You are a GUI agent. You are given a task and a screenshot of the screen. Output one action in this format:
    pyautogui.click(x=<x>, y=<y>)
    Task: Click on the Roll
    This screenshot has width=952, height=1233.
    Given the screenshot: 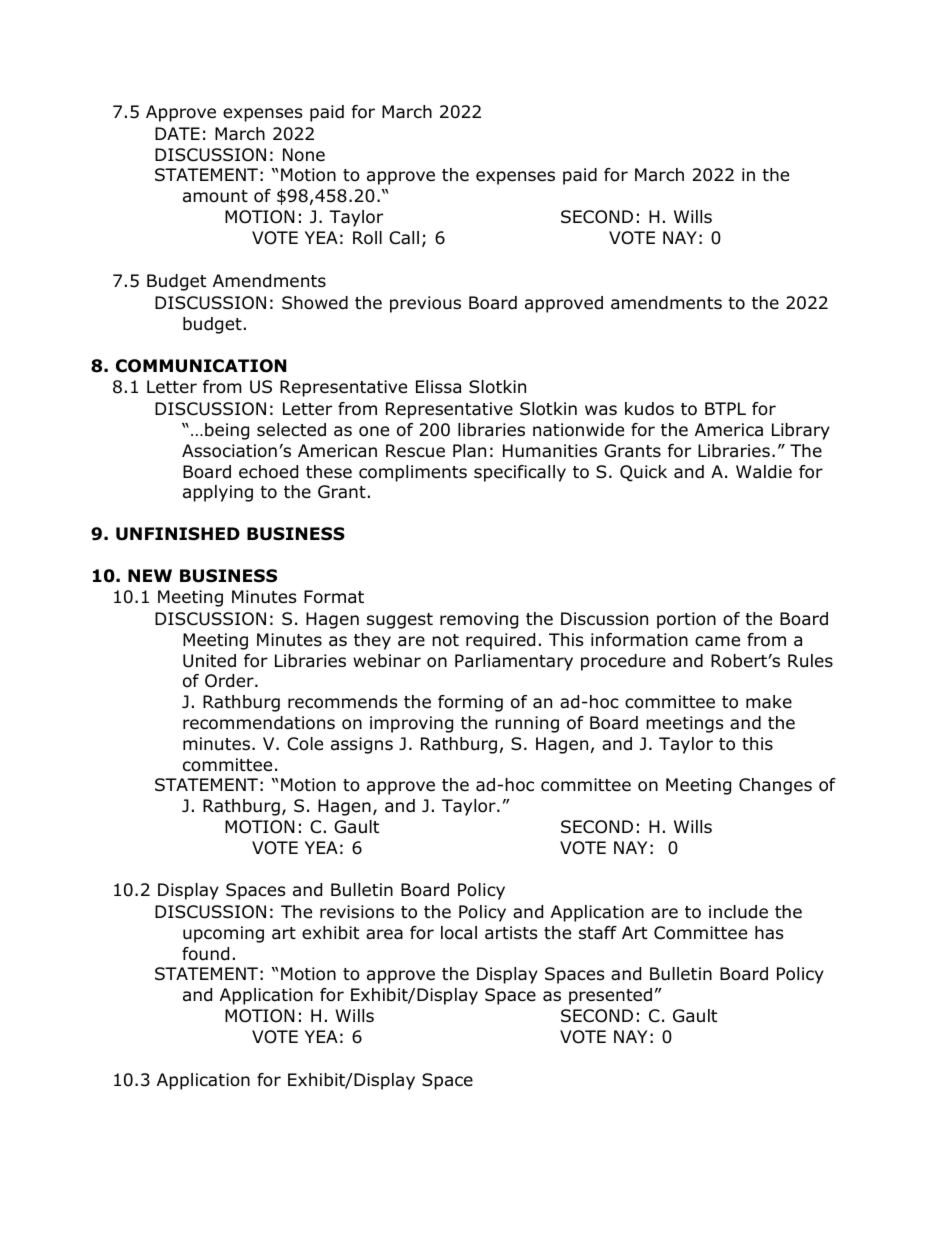 What is the action you would take?
    pyautogui.click(x=367, y=238)
